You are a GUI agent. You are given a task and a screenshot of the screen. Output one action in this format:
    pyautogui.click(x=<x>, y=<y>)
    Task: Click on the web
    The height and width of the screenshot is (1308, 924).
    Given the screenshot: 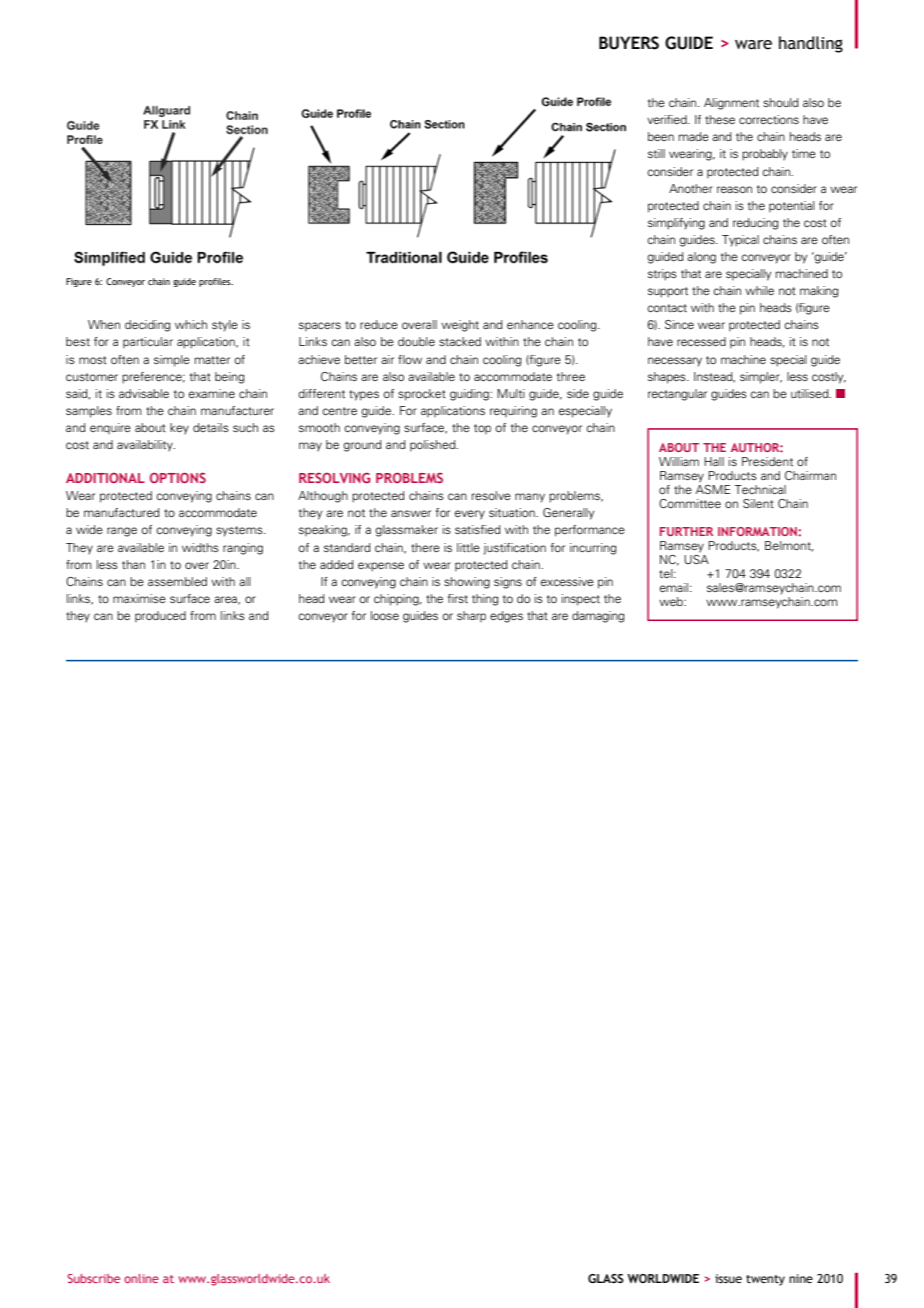 What is the action you would take?
    pyautogui.click(x=672, y=601)
